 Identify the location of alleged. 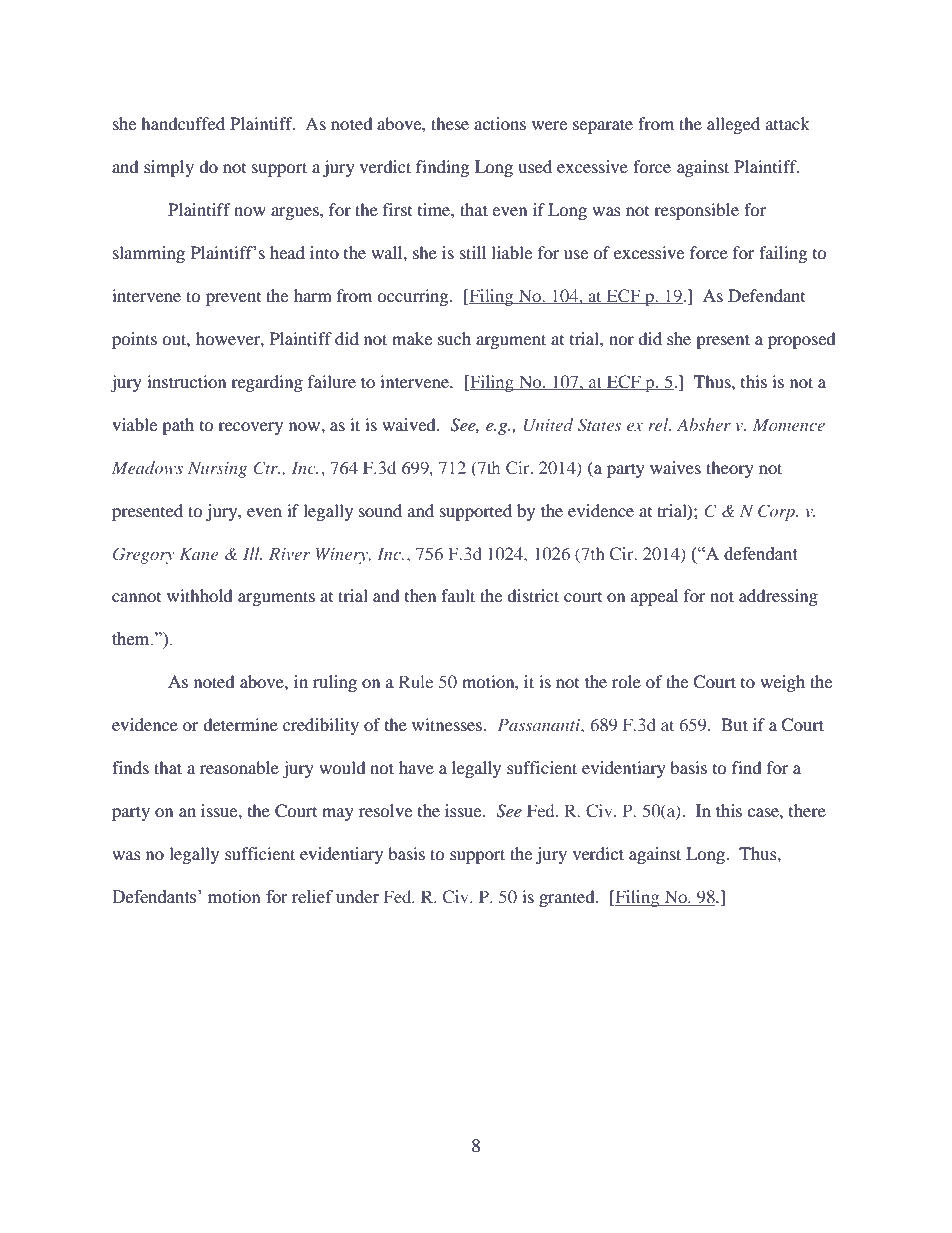
(733, 125).
